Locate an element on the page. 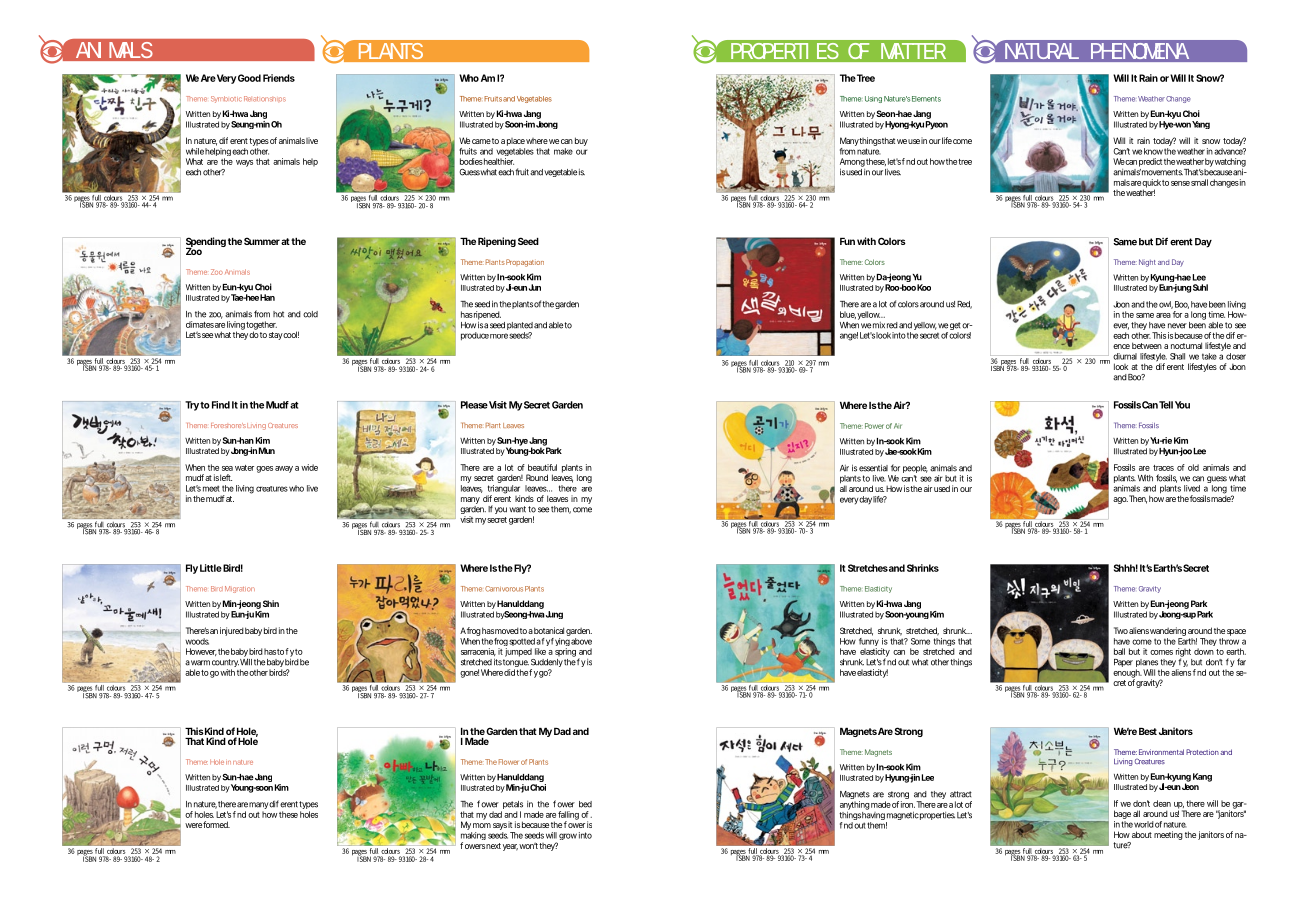 This document has height=924, width=1308. Little is located at coordinates (211, 568).
